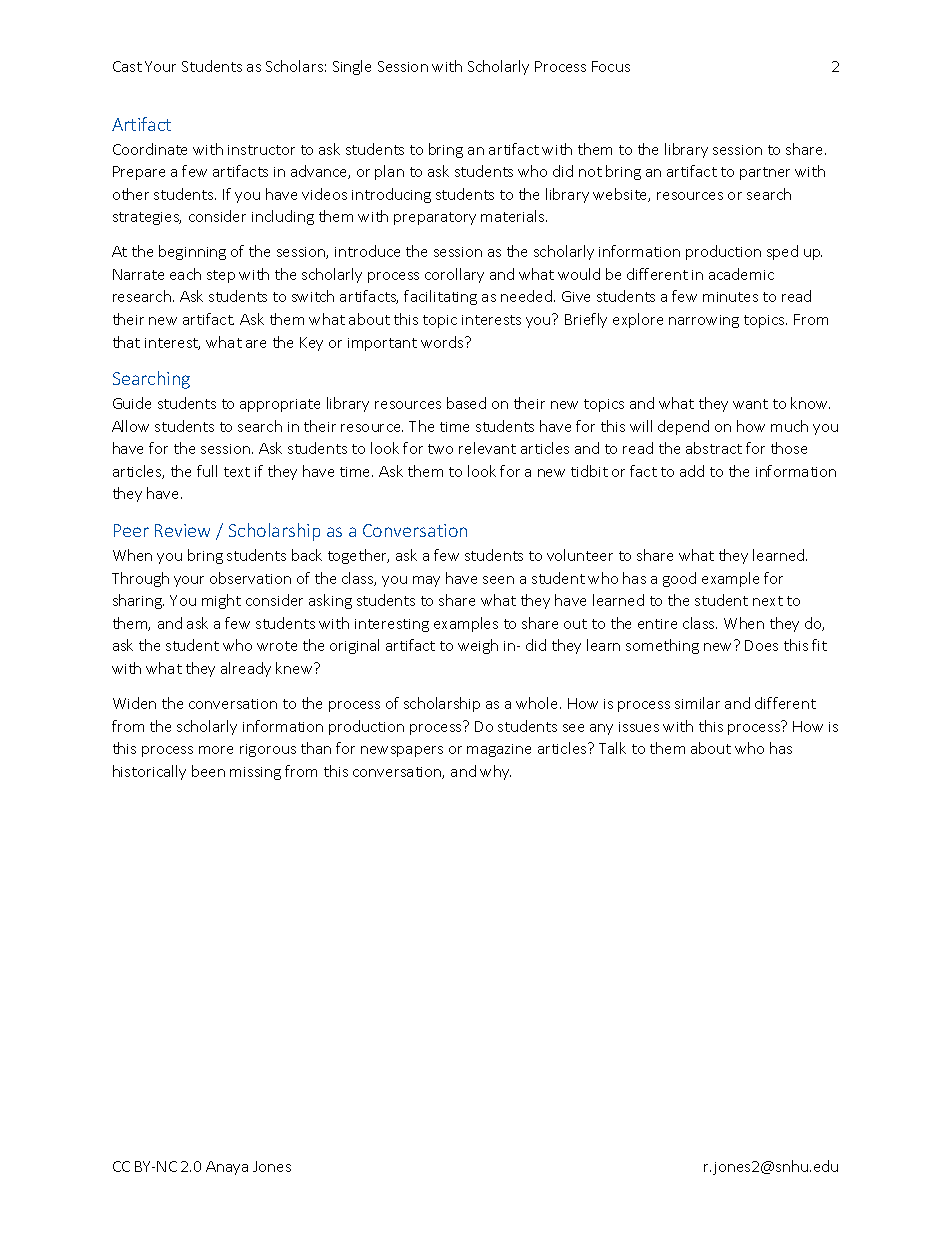  Describe the element at coordinates (389, 172) in the screenshot. I see `plan` at that location.
